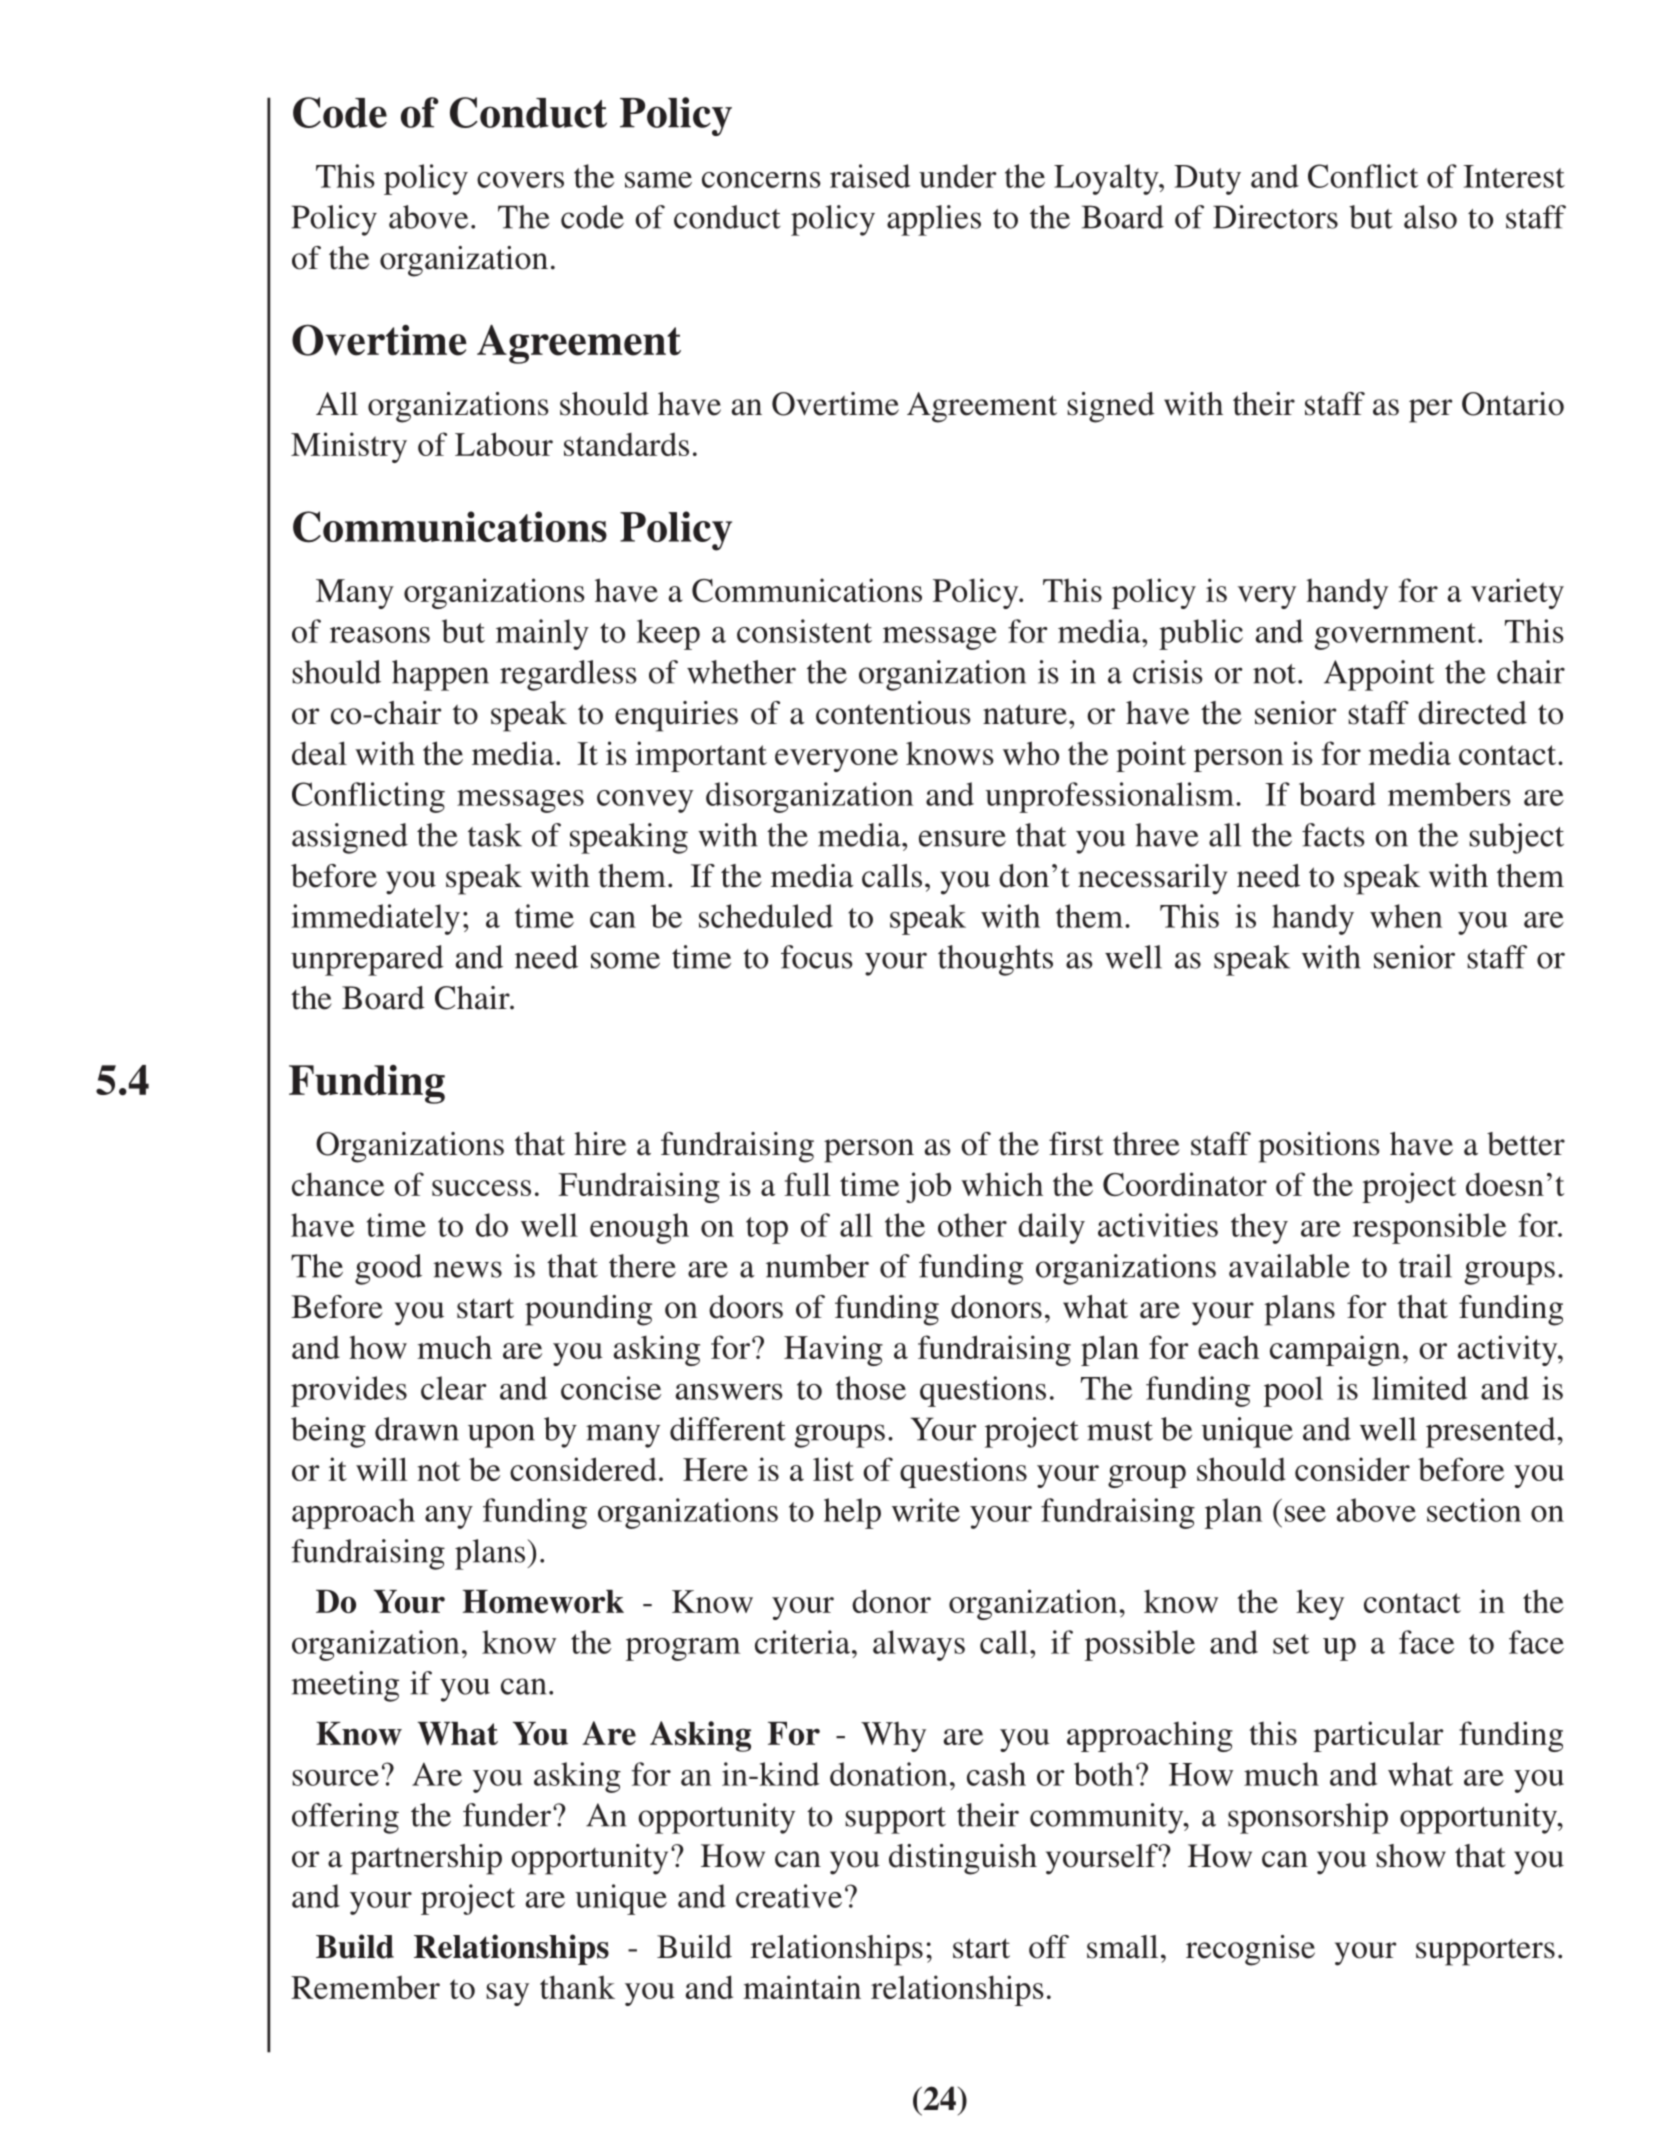 The image size is (1662, 2150). Describe the element at coordinates (507, 1994) in the image. I see `say` at that location.
